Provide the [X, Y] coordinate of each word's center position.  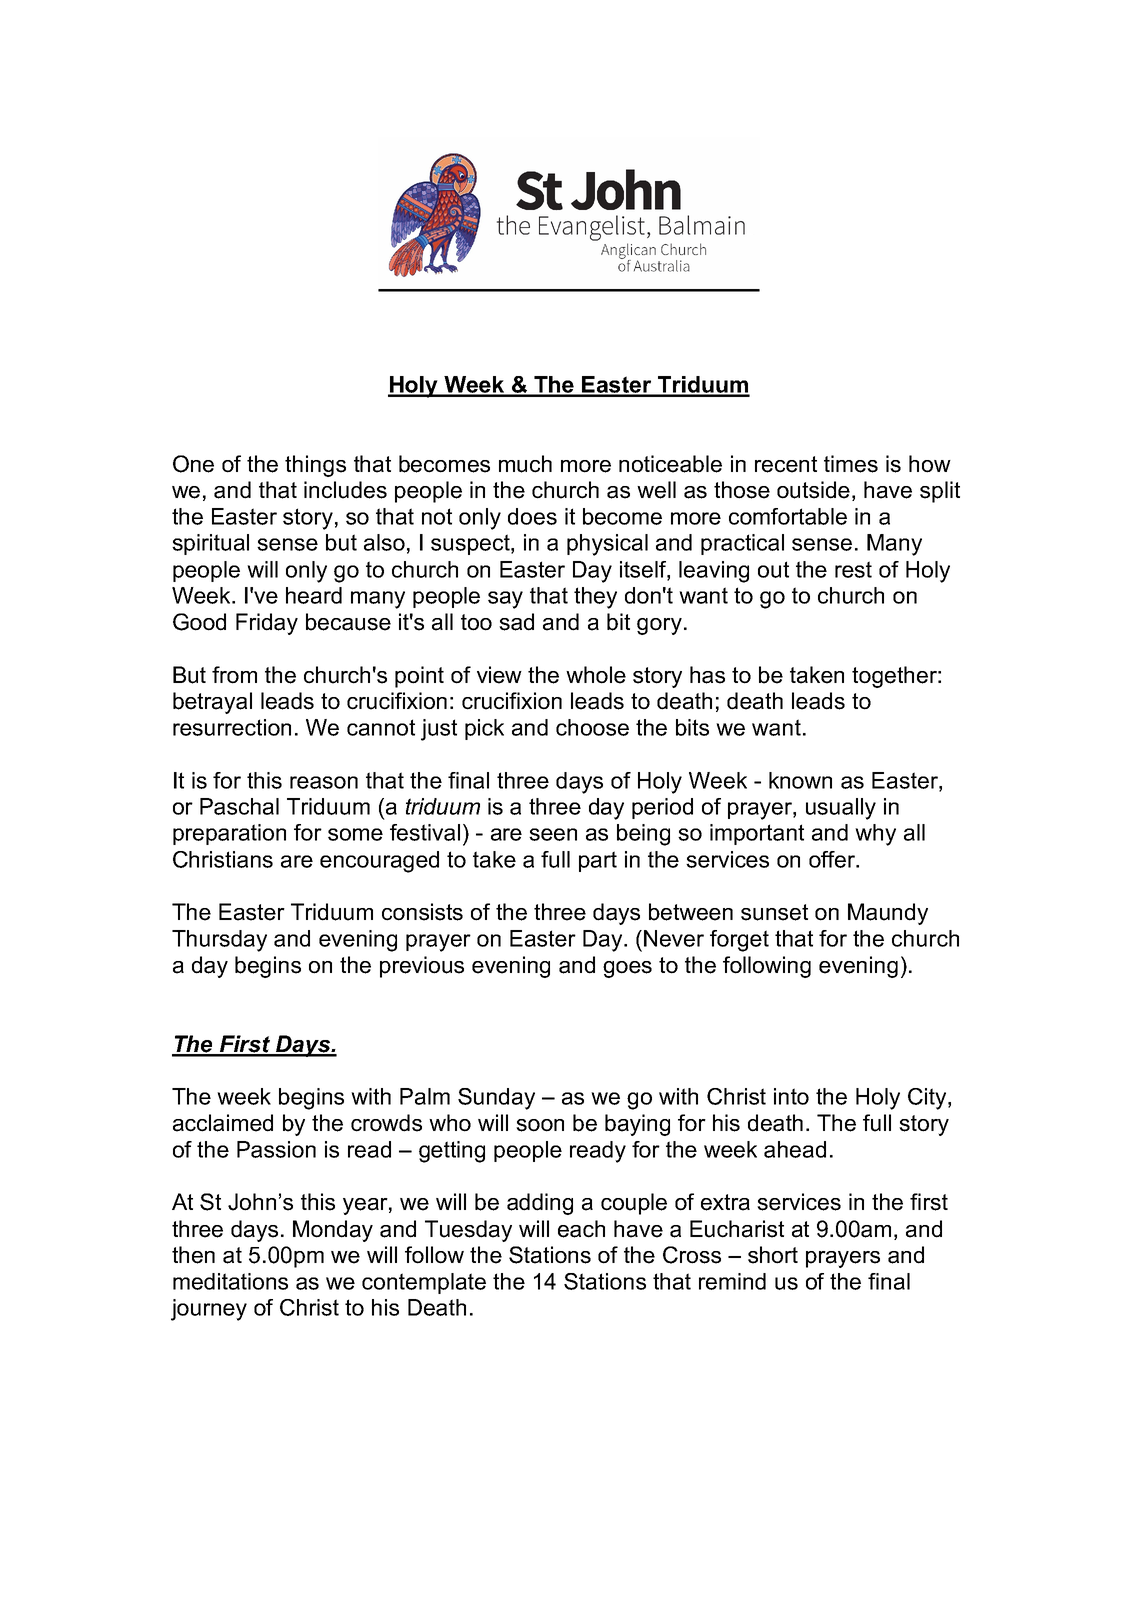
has [707, 675]
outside [813, 490]
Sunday [496, 1099]
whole [596, 675]
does [532, 516]
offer [833, 859]
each [581, 1229]
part [598, 861]
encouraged [379, 862]
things [315, 466]
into [791, 1096]
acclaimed [223, 1123]
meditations [230, 1281]
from [234, 675]
